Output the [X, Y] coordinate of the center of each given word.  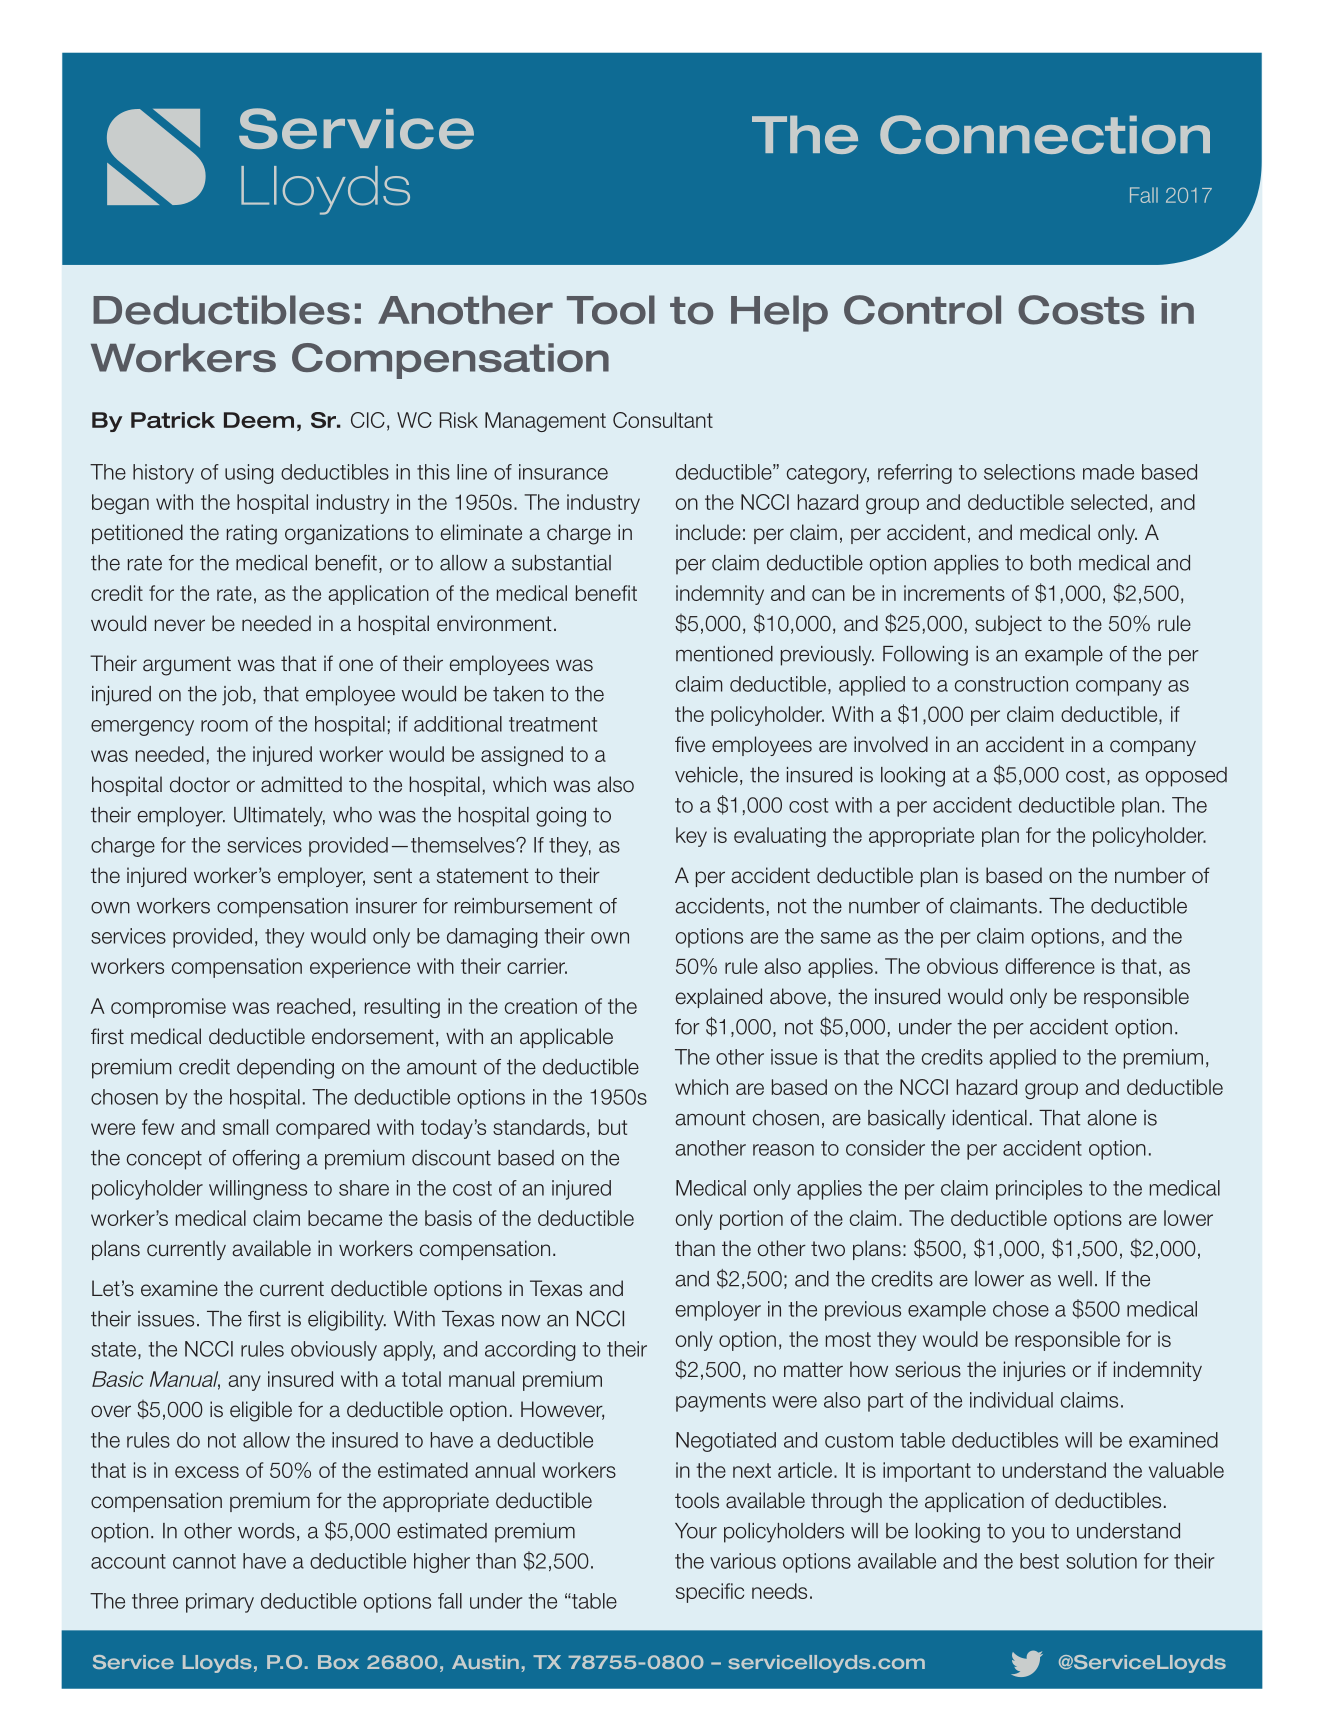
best [1039, 1561]
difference [1050, 966]
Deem [259, 420]
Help [779, 313]
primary [220, 1603]
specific [710, 1593]
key [691, 837]
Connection [1045, 134]
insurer [386, 906]
